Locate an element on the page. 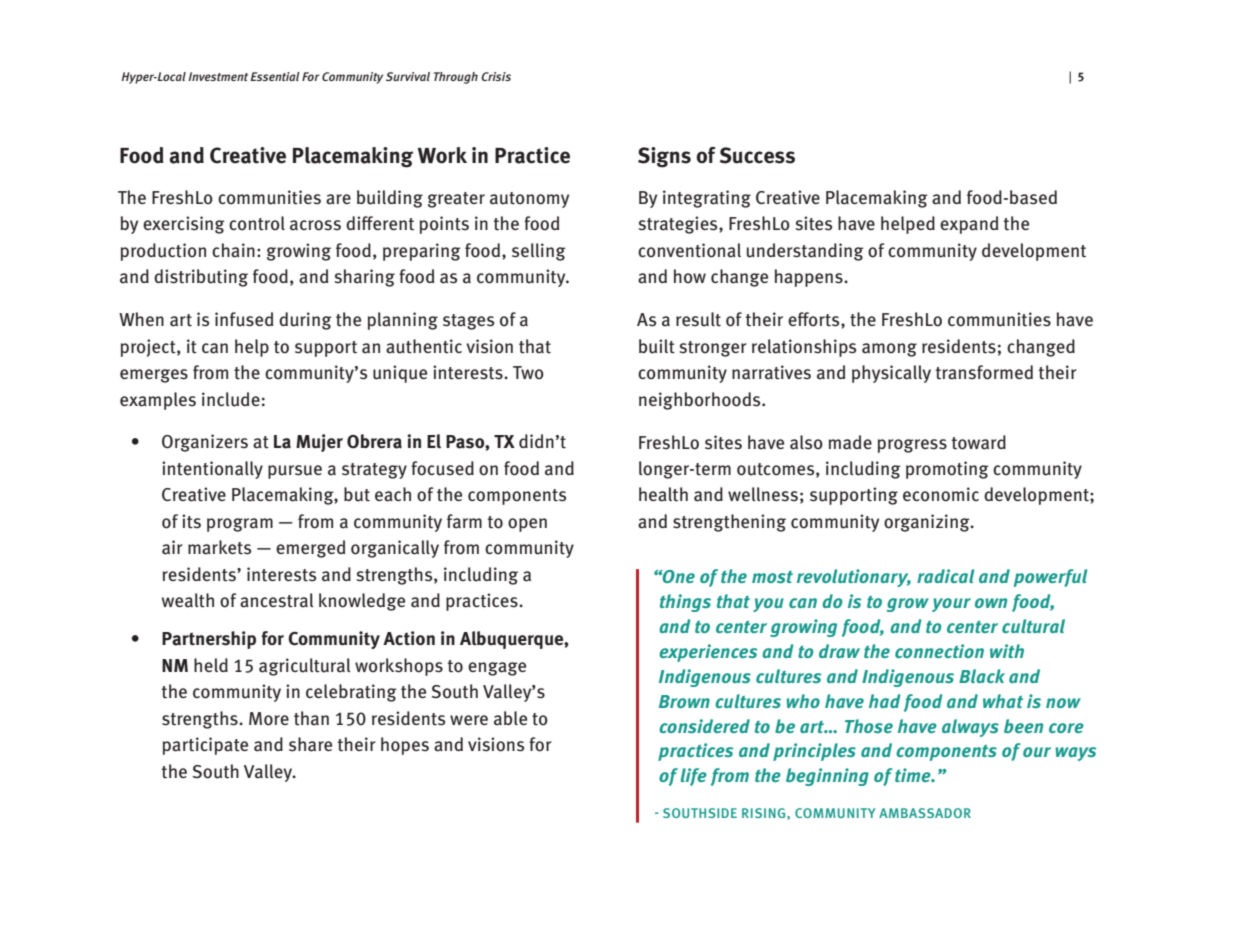 The height and width of the document is (952, 1233). Success is located at coordinates (757, 155).
